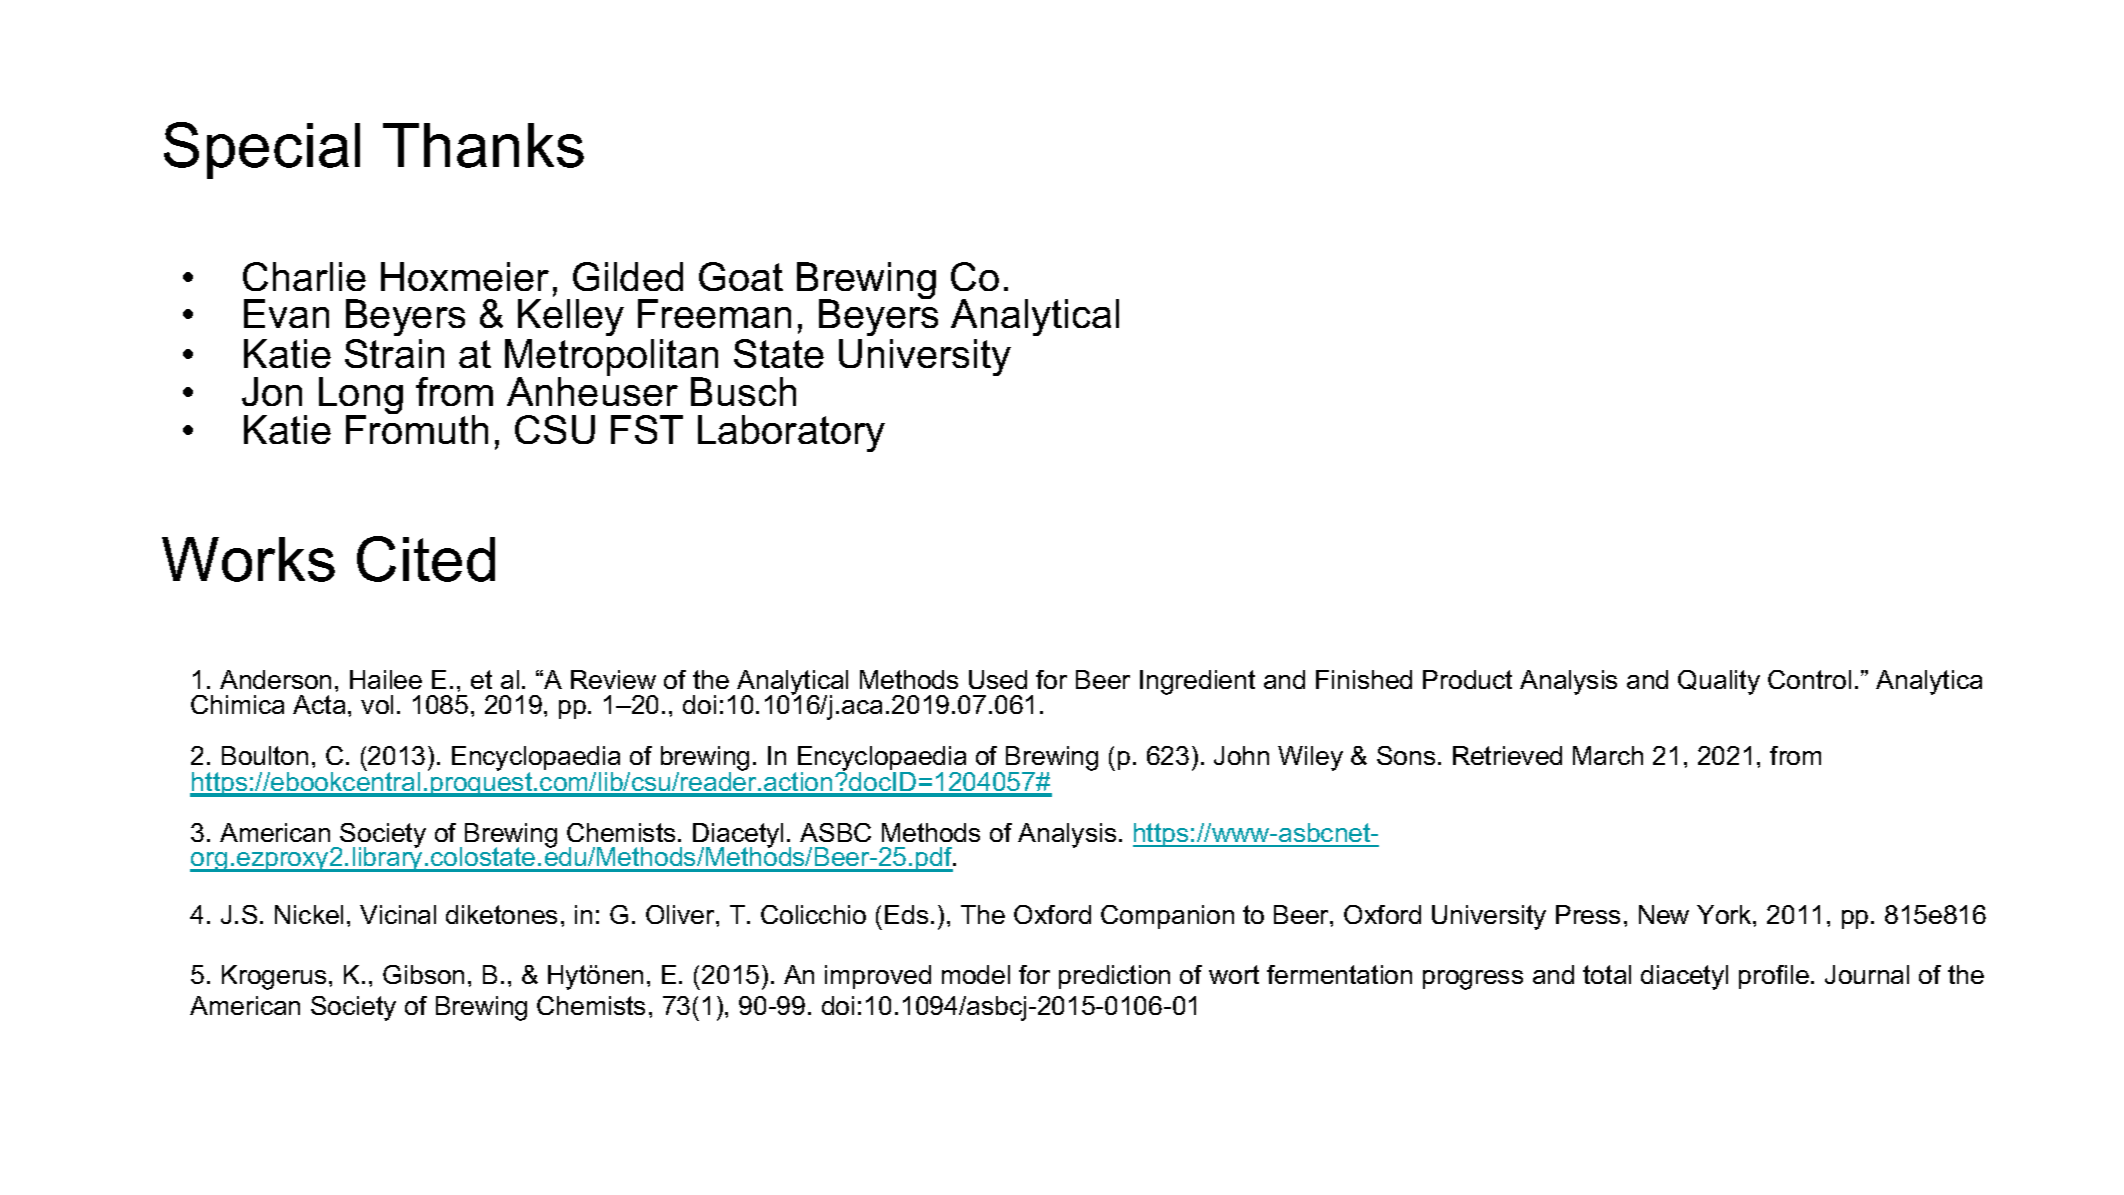 This image has width=2124, height=1195. Describe the element at coordinates (998, 679) in the image. I see `Used` at that location.
